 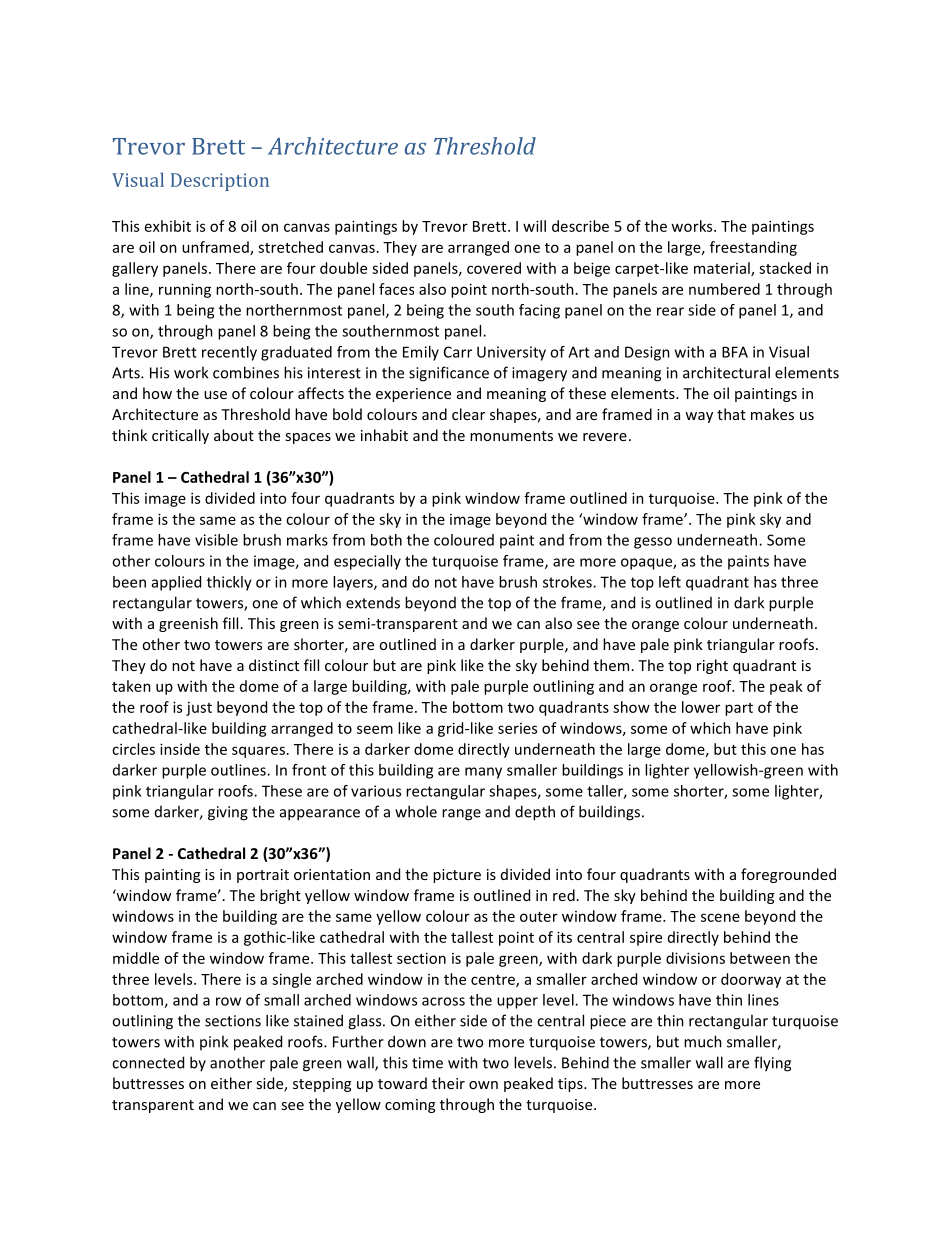 What do you see at coordinates (701, 707) in the screenshot?
I see `lower` at bounding box center [701, 707].
